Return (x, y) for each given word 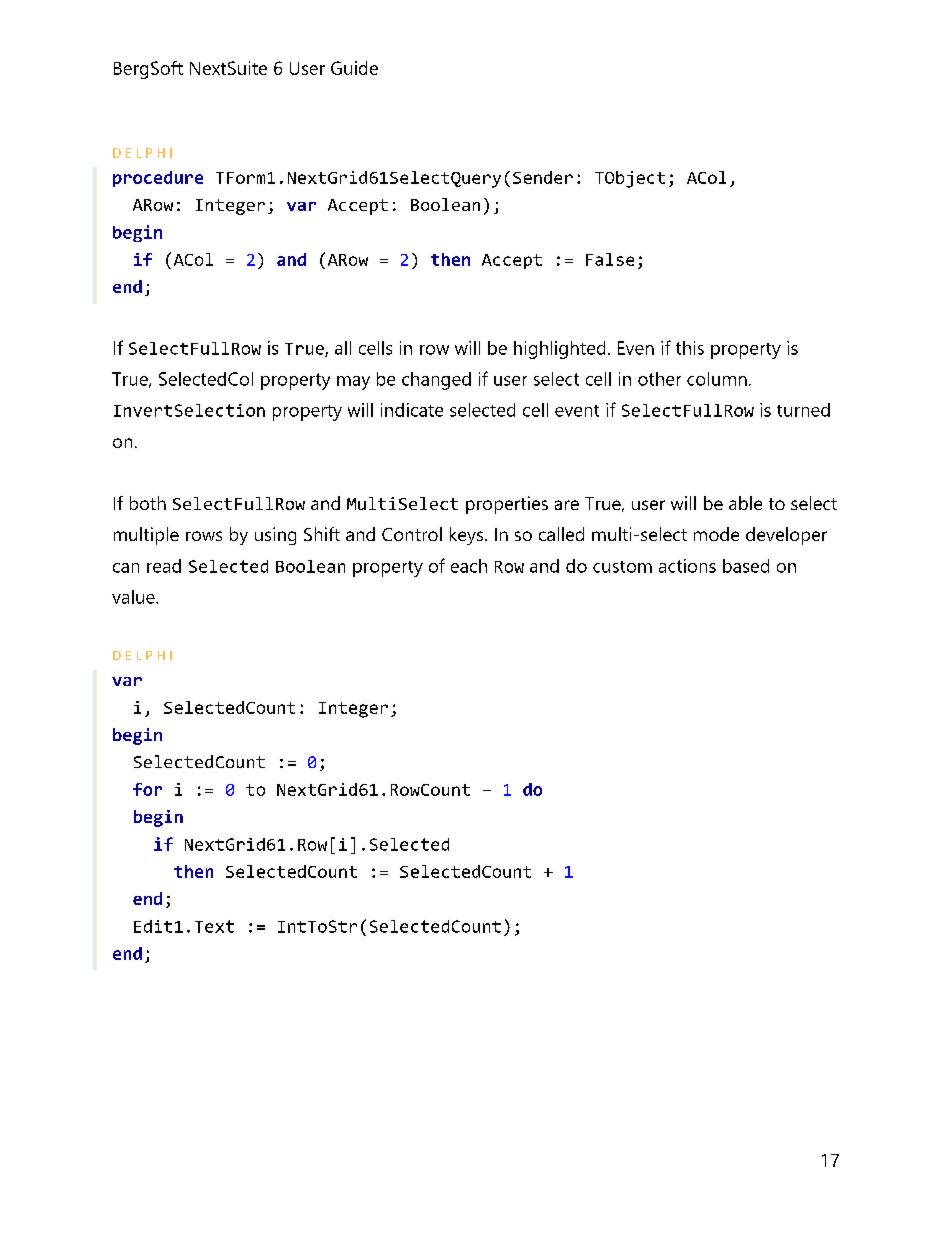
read (164, 566)
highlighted (559, 350)
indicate (412, 410)
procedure (158, 179)
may (353, 383)
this (690, 348)
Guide (354, 68)
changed (436, 381)
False (610, 259)
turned (803, 410)
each (469, 566)
